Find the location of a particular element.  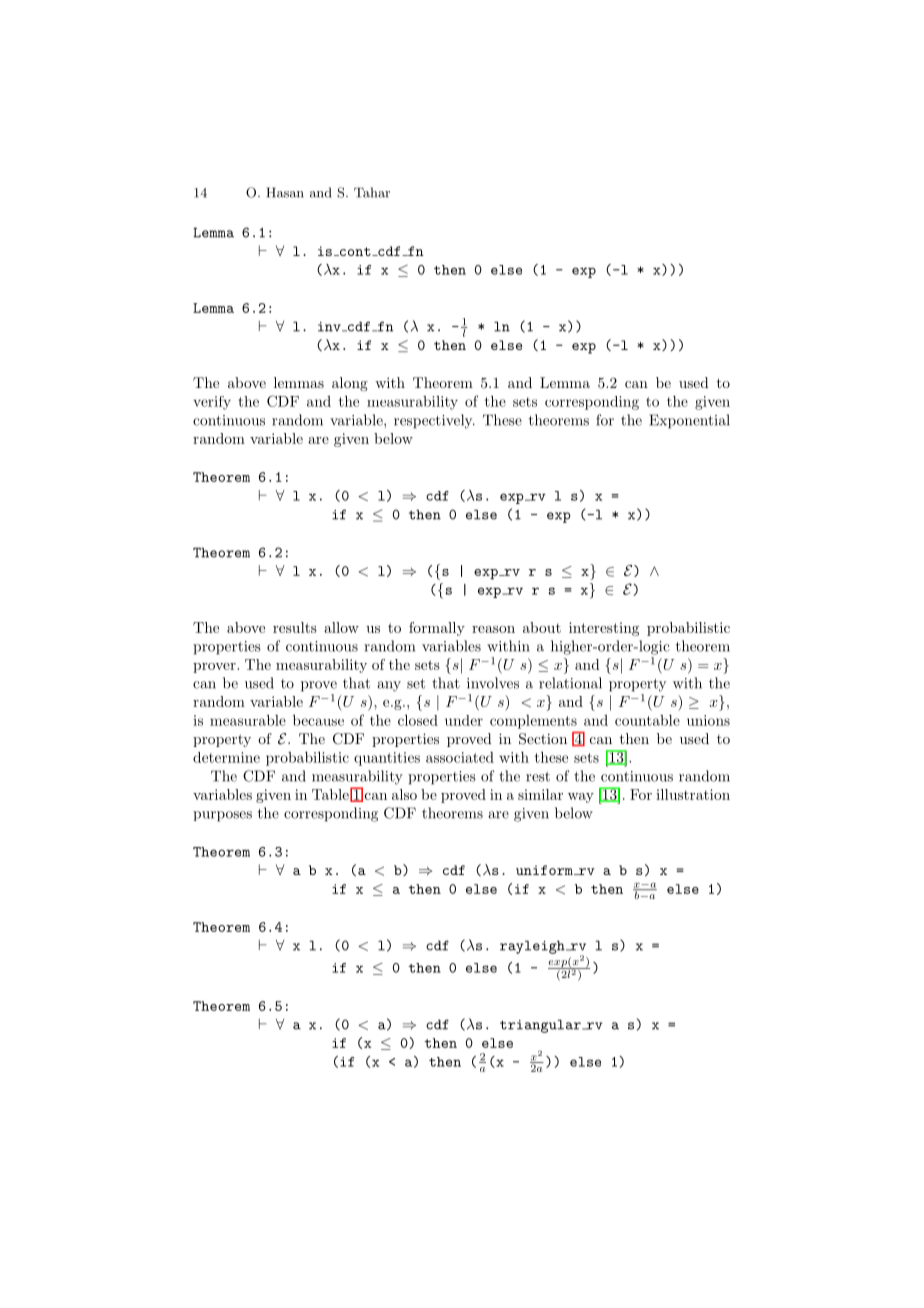

formally is located at coordinates (437, 629).
